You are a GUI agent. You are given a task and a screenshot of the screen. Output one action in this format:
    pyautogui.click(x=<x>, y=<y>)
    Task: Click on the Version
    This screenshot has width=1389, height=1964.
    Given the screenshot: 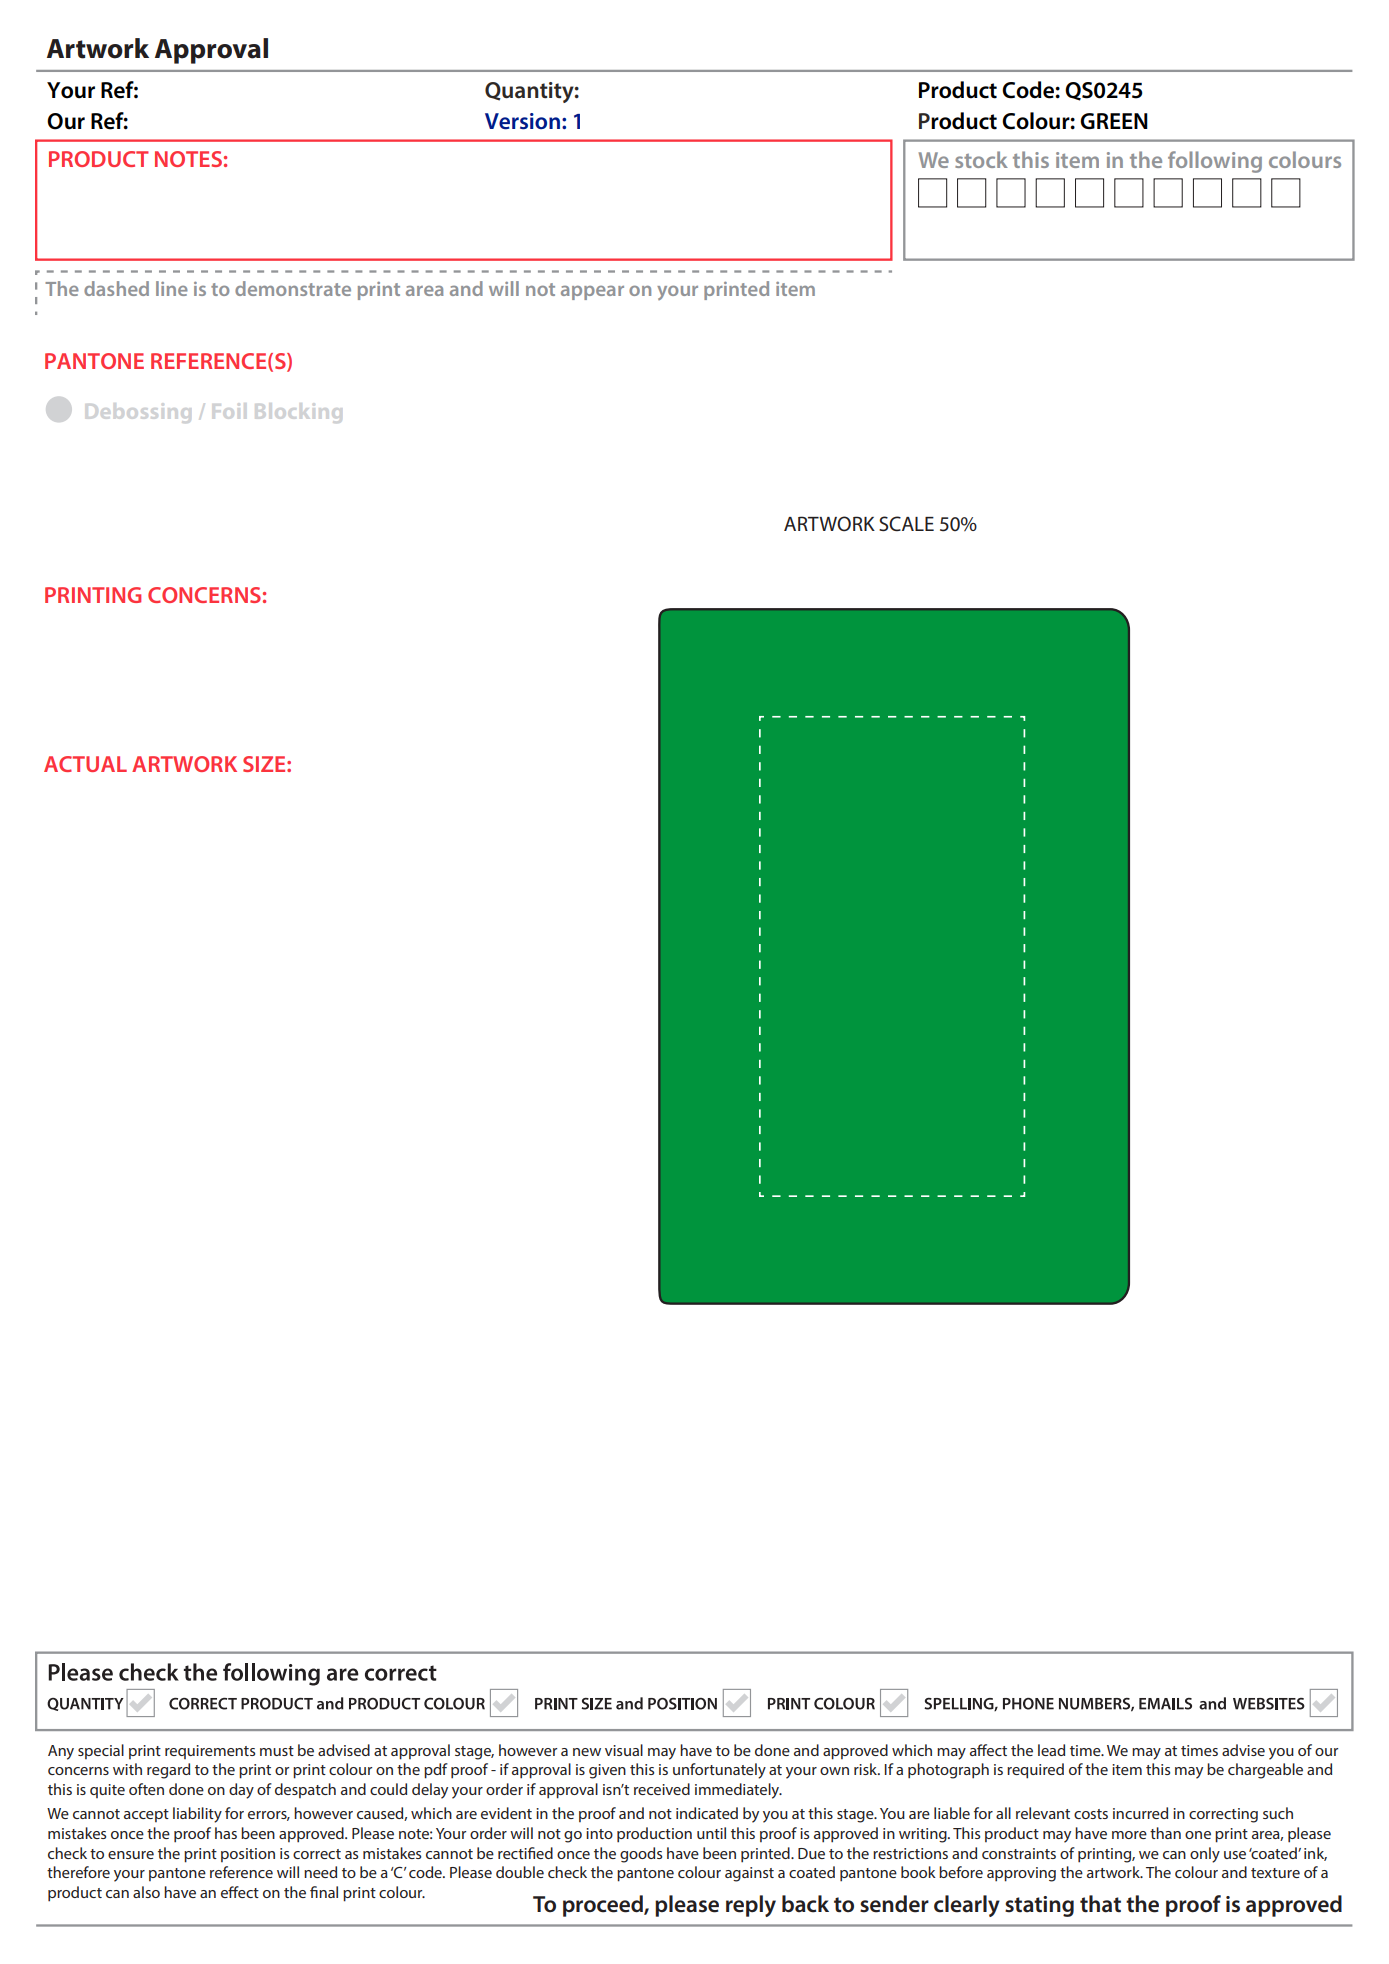 What is the action you would take?
    pyautogui.click(x=522, y=121)
